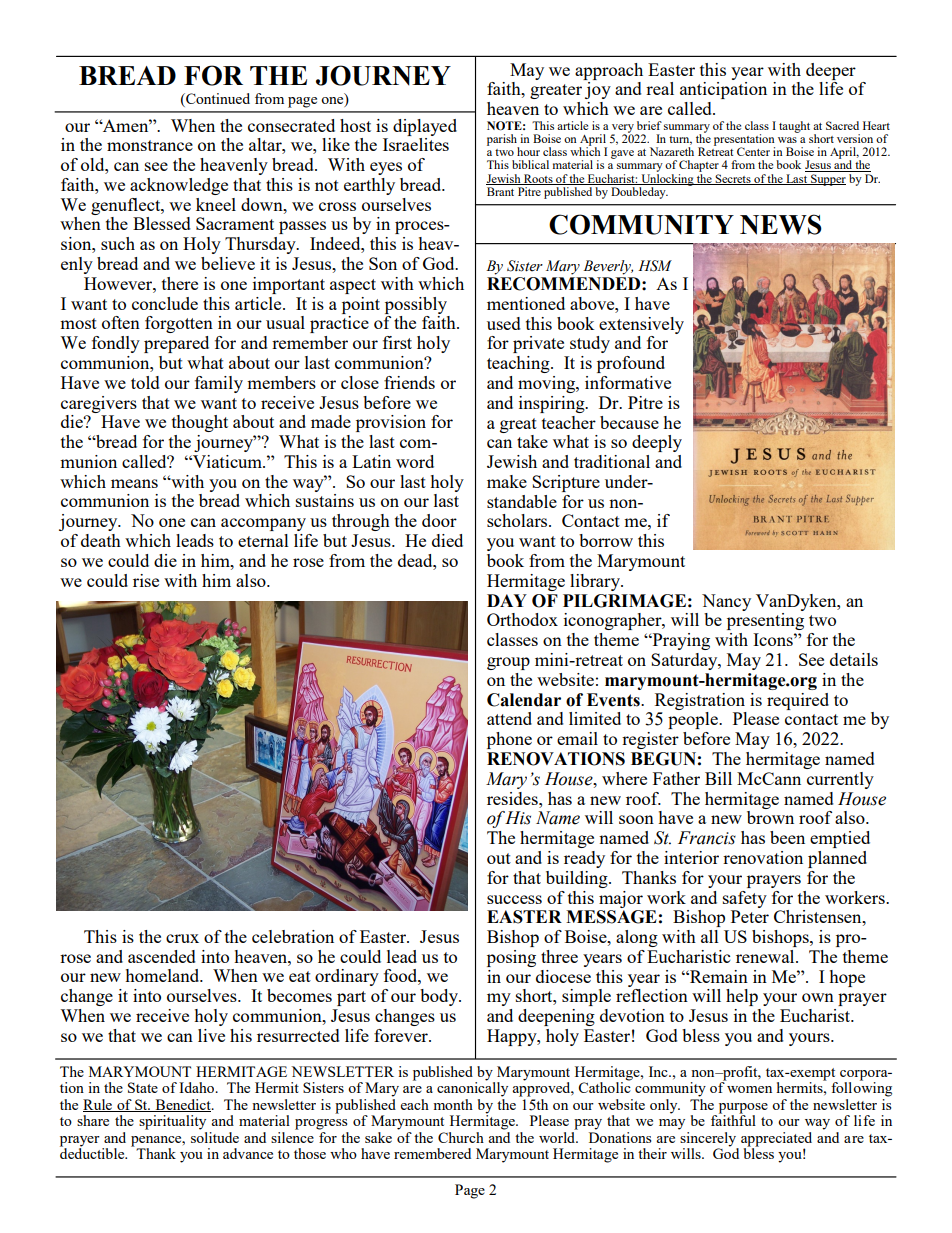 Image resolution: width=952 pixels, height=1233 pixels. I want to click on Benedict, so click(183, 1105).
